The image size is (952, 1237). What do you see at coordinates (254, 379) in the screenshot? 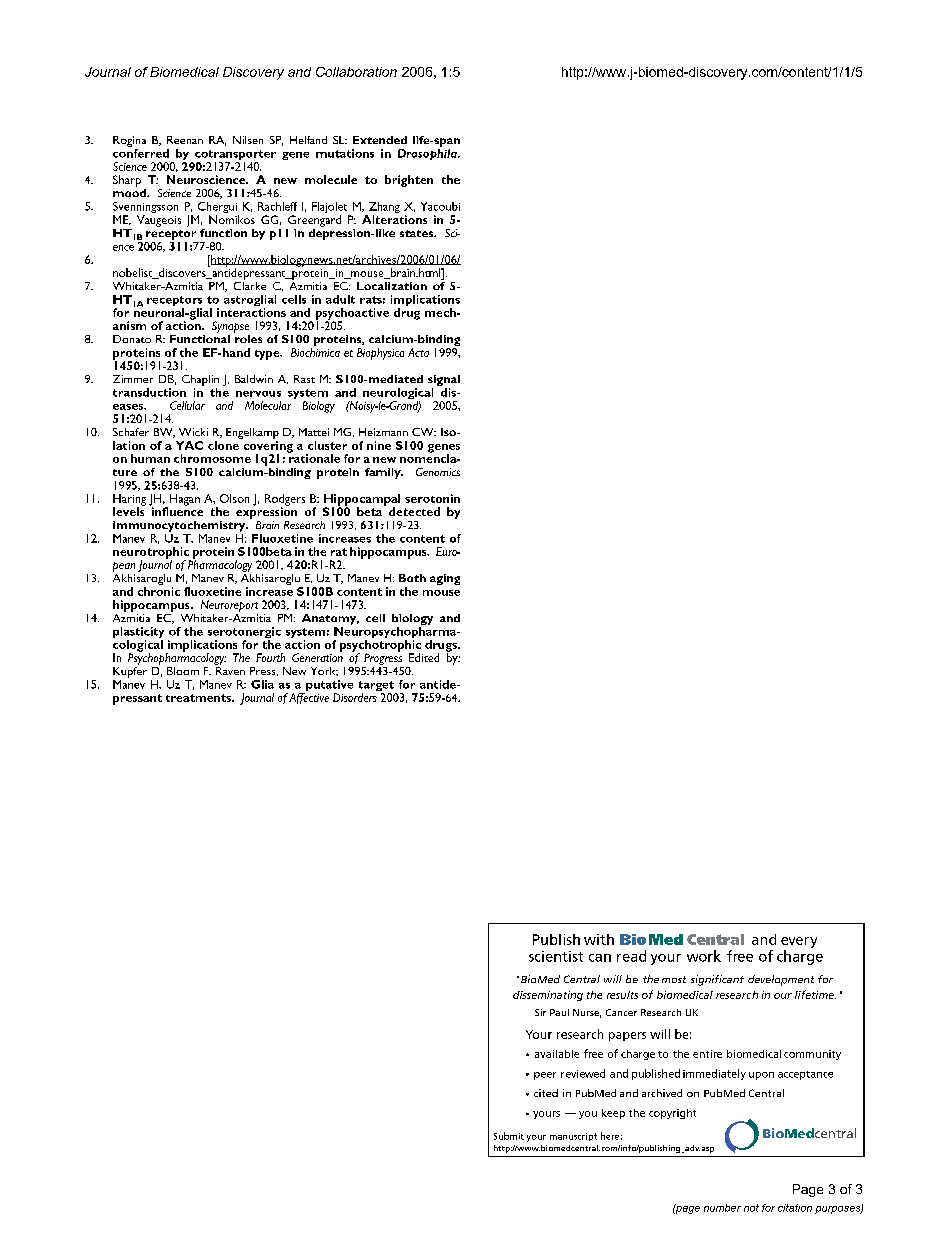
I see `Baldwin` at bounding box center [254, 379].
